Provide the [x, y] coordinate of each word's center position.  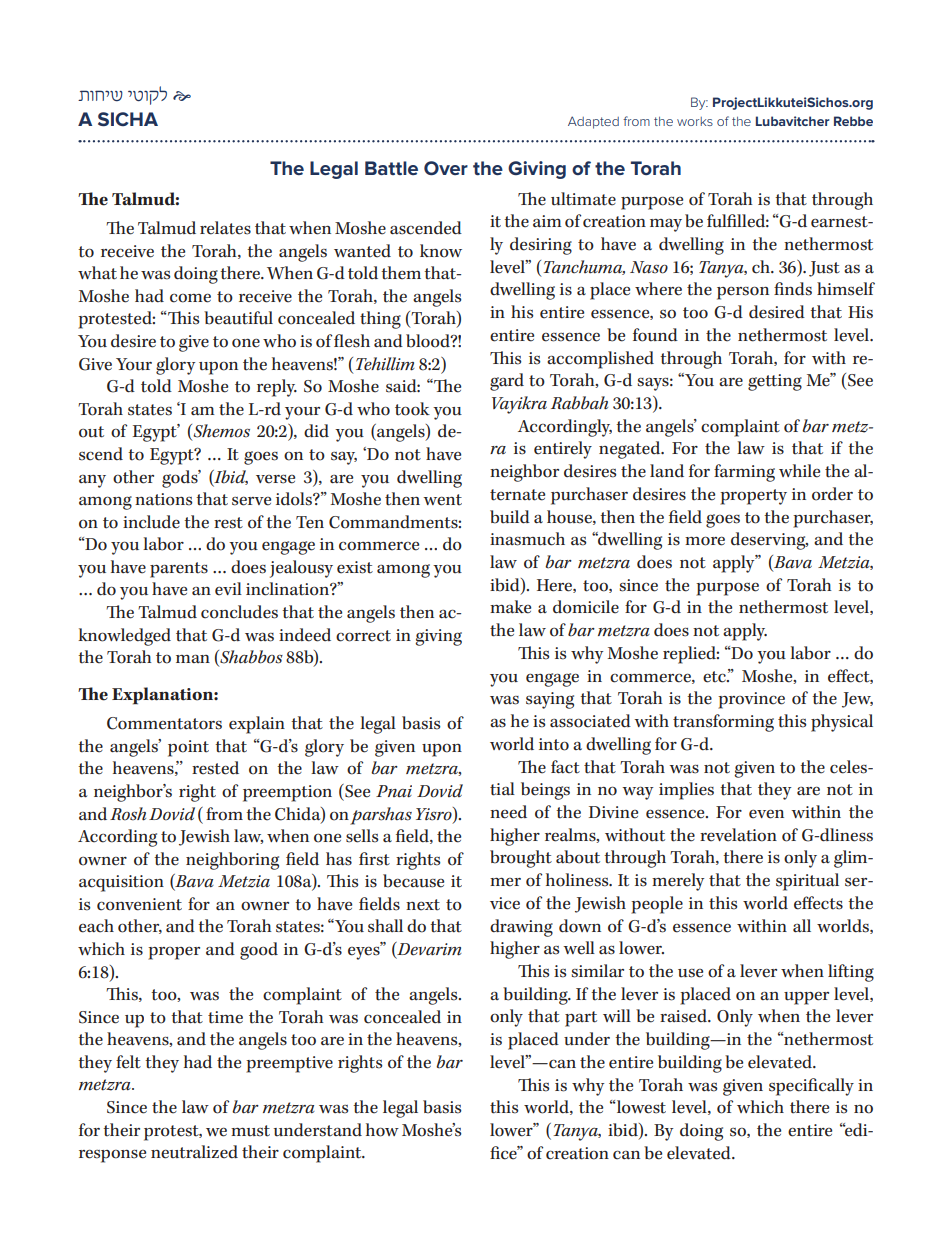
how [382, 1130]
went [442, 500]
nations [163, 499]
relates [225, 228]
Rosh [128, 814]
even [766, 814]
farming [744, 473]
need [508, 812]
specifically [811, 1087]
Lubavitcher [792, 121]
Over [446, 168]
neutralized [194, 1152]
